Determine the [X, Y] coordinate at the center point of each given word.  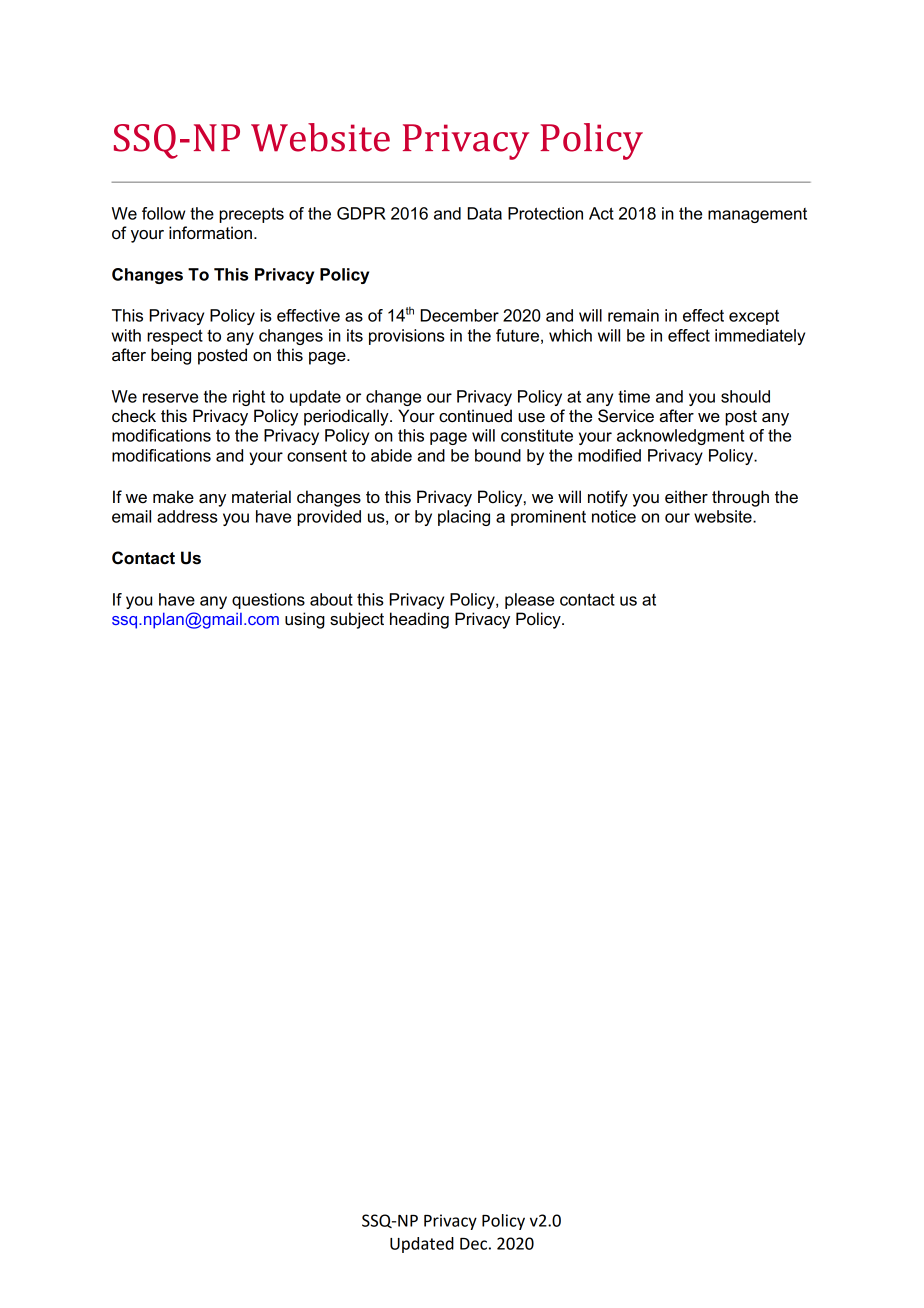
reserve [170, 398]
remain [633, 315]
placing [464, 518]
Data [484, 213]
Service [626, 416]
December [459, 315]
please [529, 601]
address [187, 516]
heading [419, 620]
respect [175, 337]
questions [268, 601]
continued [475, 416]
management [757, 215]
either [686, 497]
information [210, 233]
